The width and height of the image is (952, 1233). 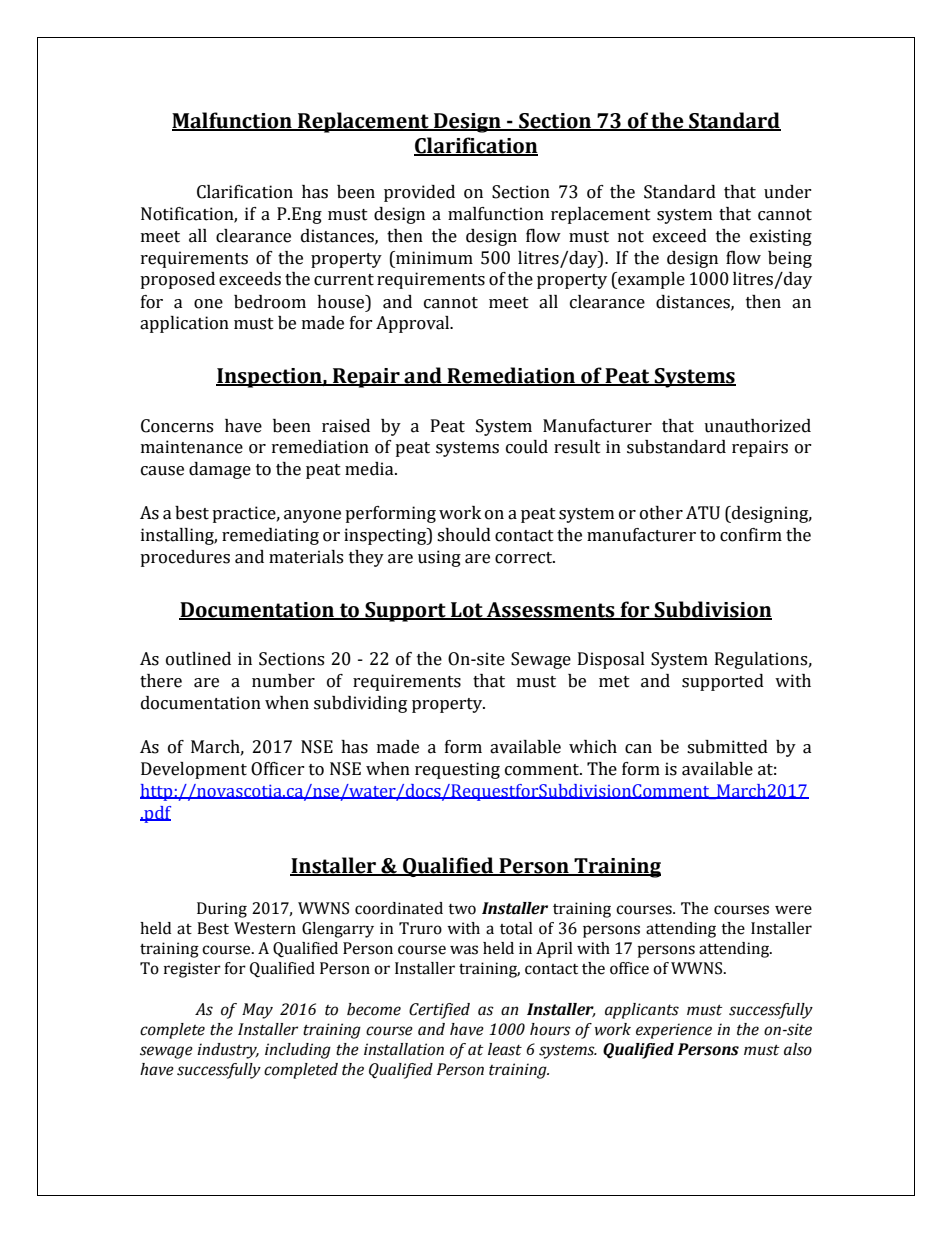 I want to click on provided, so click(x=419, y=193).
